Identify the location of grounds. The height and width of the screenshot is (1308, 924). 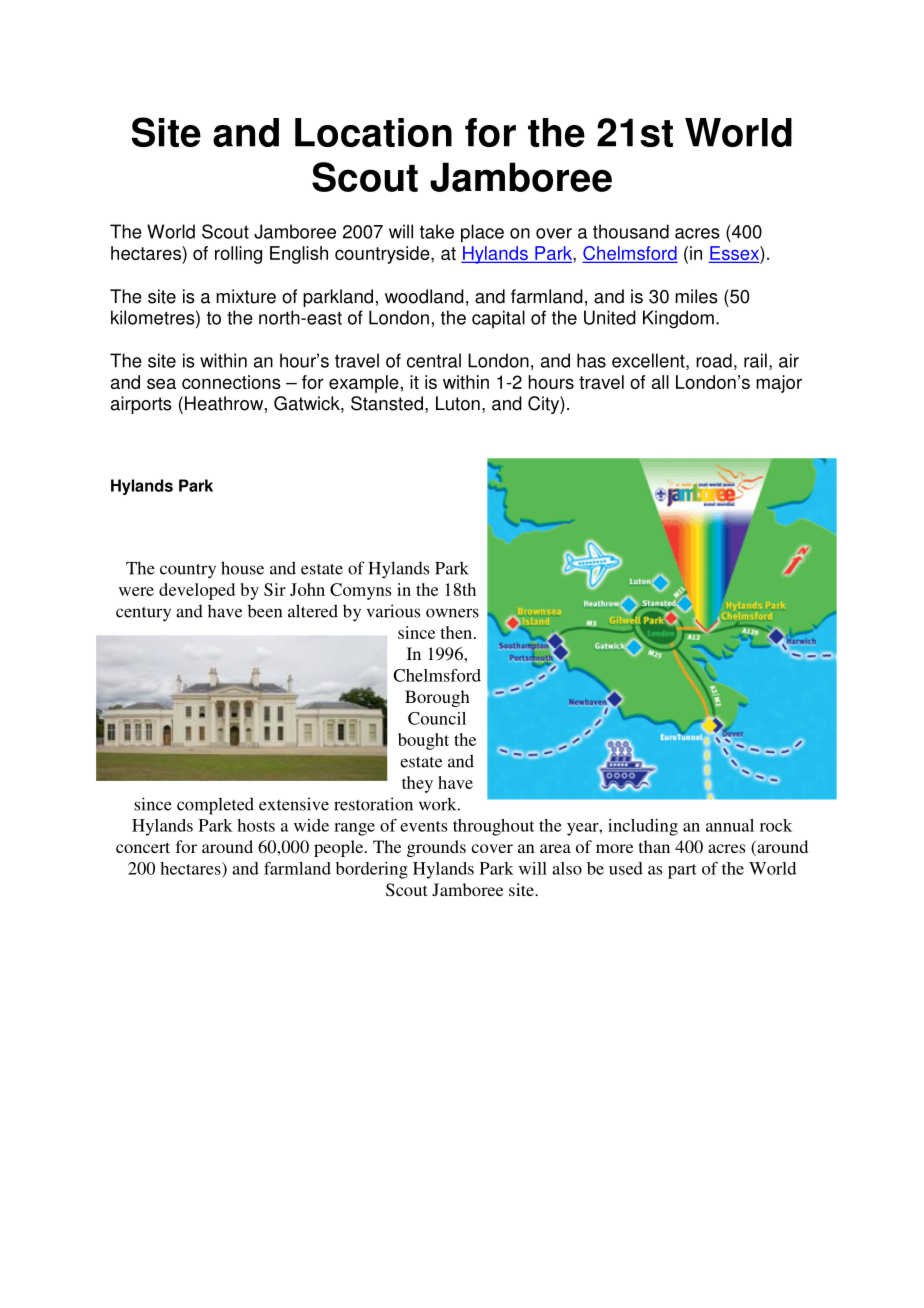
(436, 848).
